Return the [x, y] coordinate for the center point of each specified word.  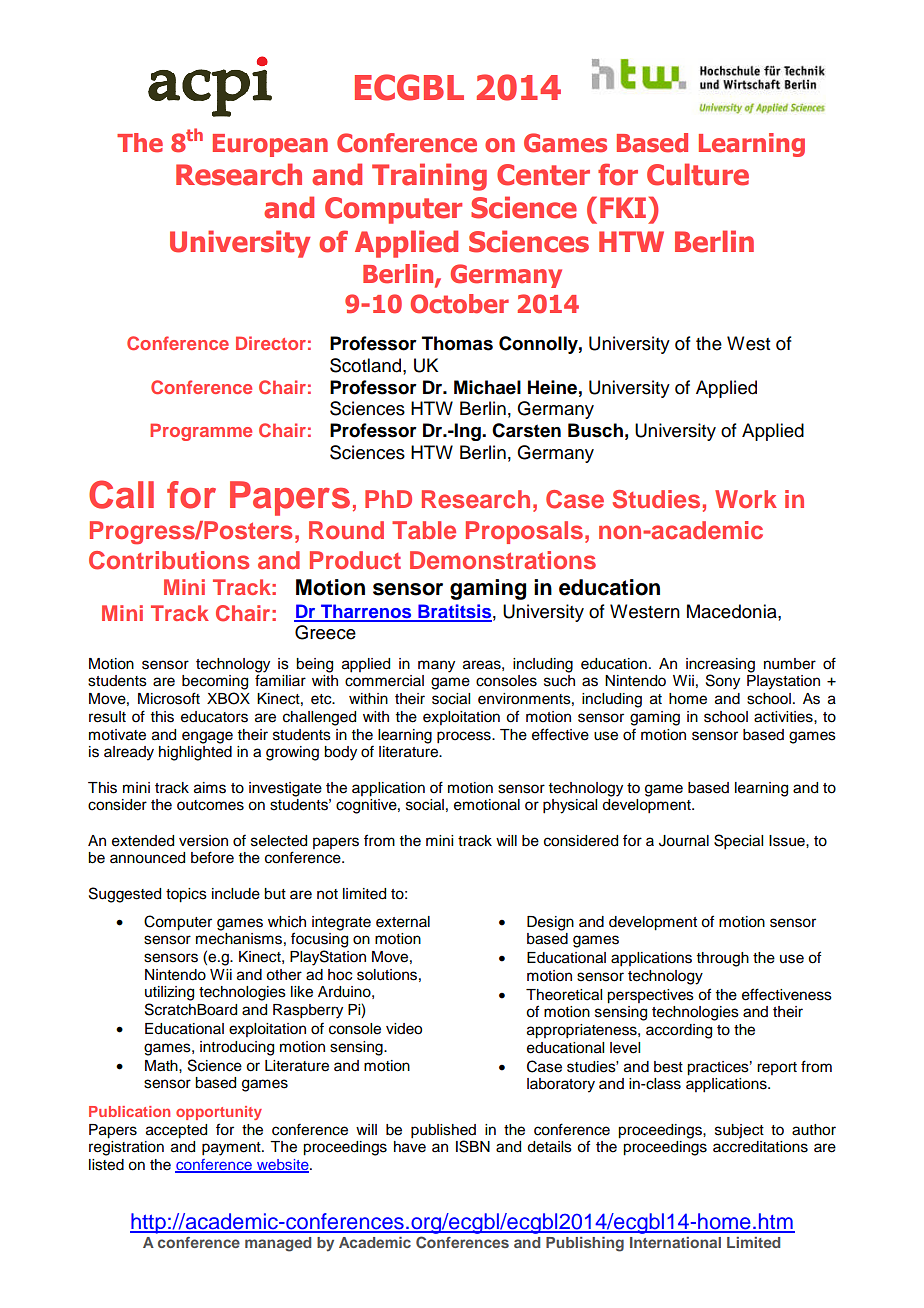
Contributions [169, 560]
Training [429, 177]
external [403, 922]
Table [424, 530]
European [270, 145]
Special [738, 842]
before [212, 857]
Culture [698, 174]
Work [746, 499]
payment [232, 1149]
